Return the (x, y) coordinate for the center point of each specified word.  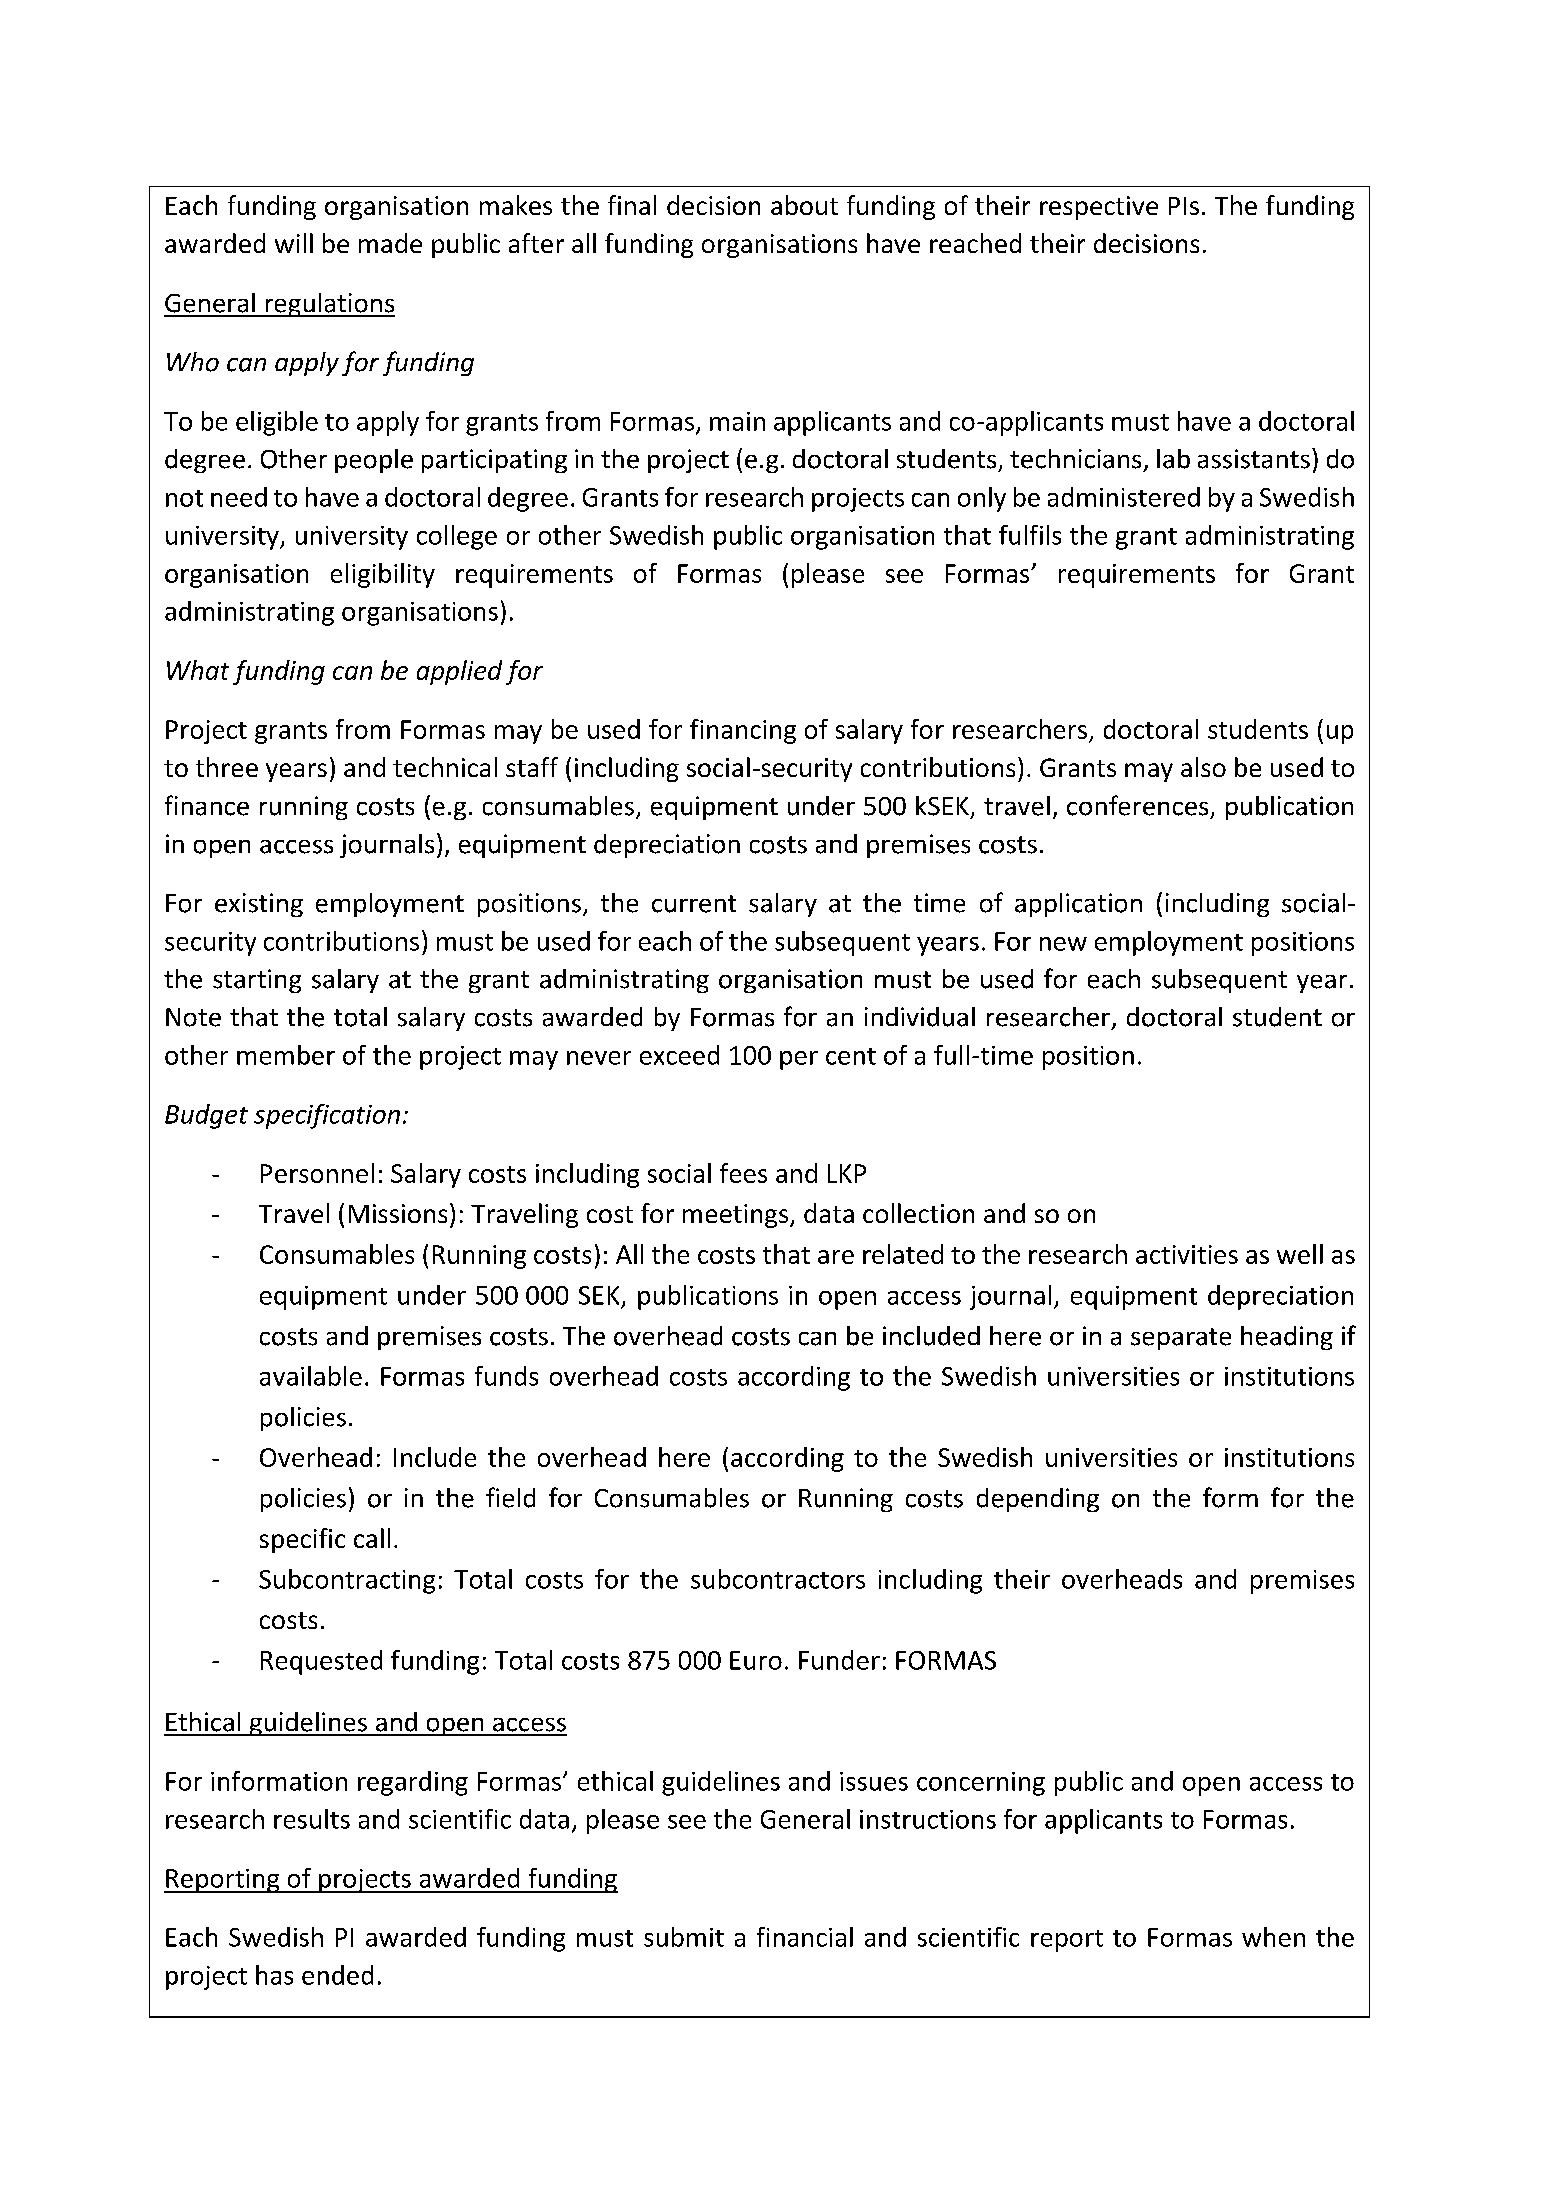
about (804, 205)
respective (1099, 208)
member (286, 1055)
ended (337, 1975)
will (294, 243)
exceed (679, 1055)
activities (1187, 1254)
